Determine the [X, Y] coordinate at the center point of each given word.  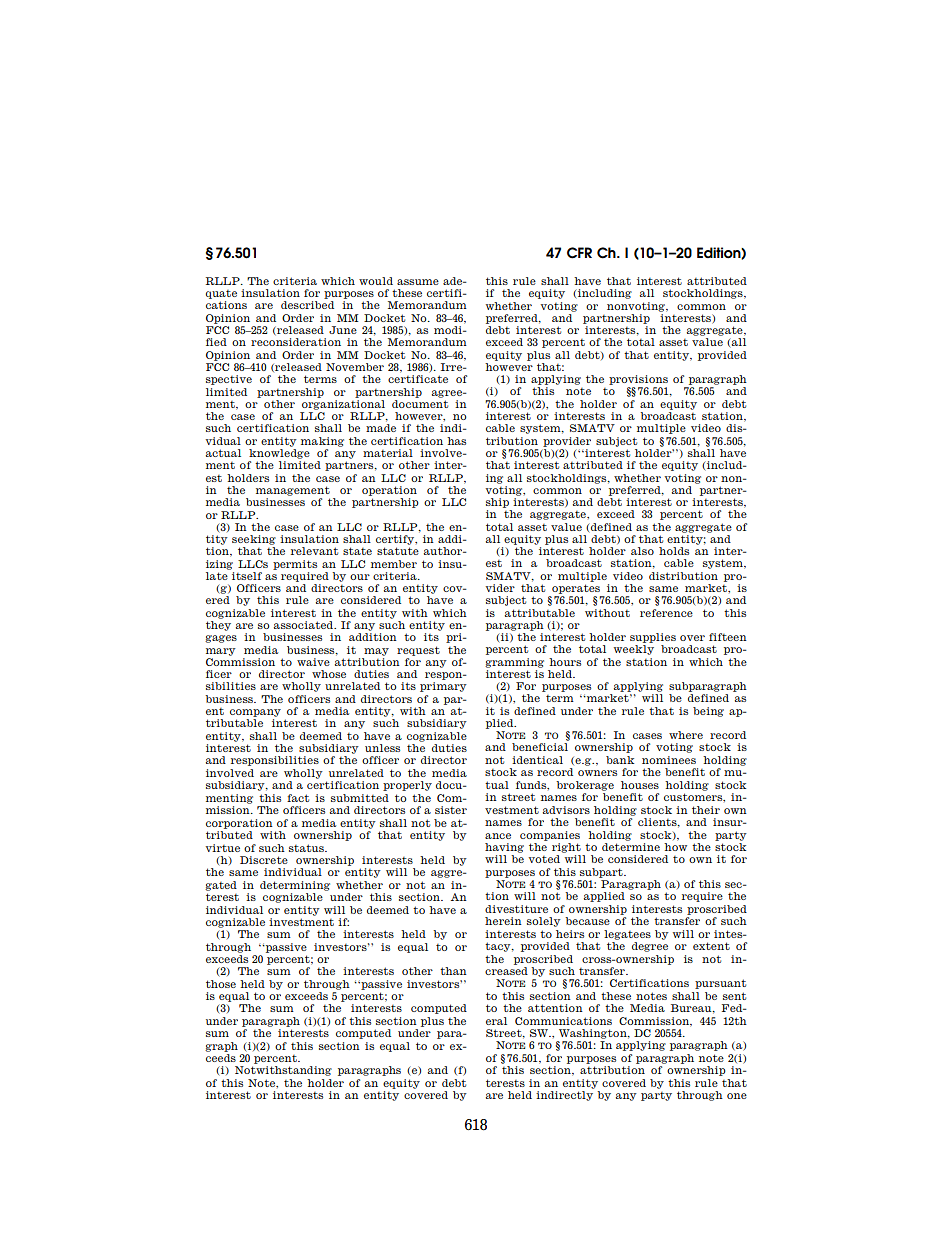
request [418, 651]
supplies [653, 638]
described [307, 305]
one [737, 1096]
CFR [579, 253]
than [453, 971]
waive [313, 662]
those [221, 984]
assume [418, 282]
